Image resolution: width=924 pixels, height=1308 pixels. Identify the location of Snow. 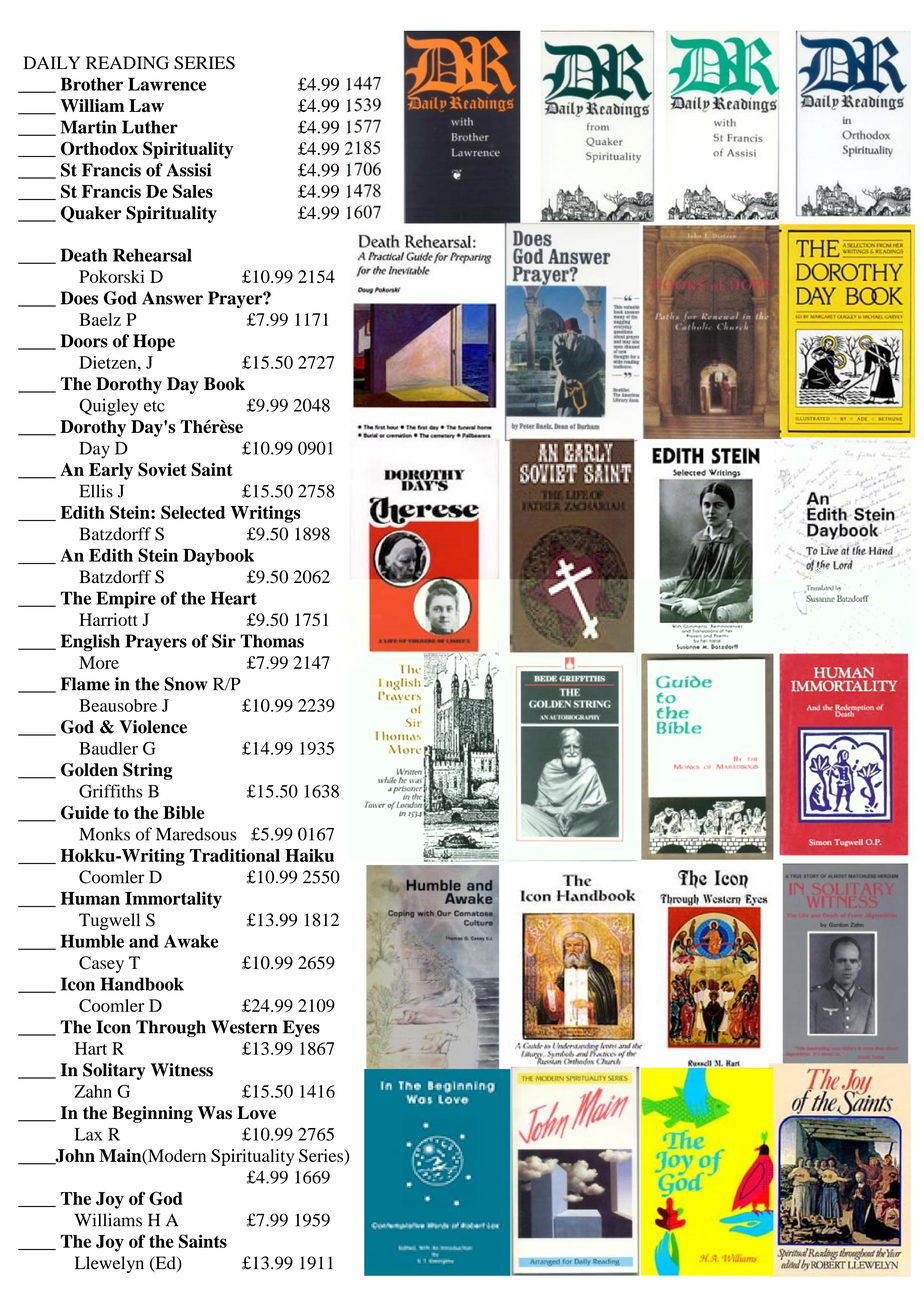
(186, 684).
